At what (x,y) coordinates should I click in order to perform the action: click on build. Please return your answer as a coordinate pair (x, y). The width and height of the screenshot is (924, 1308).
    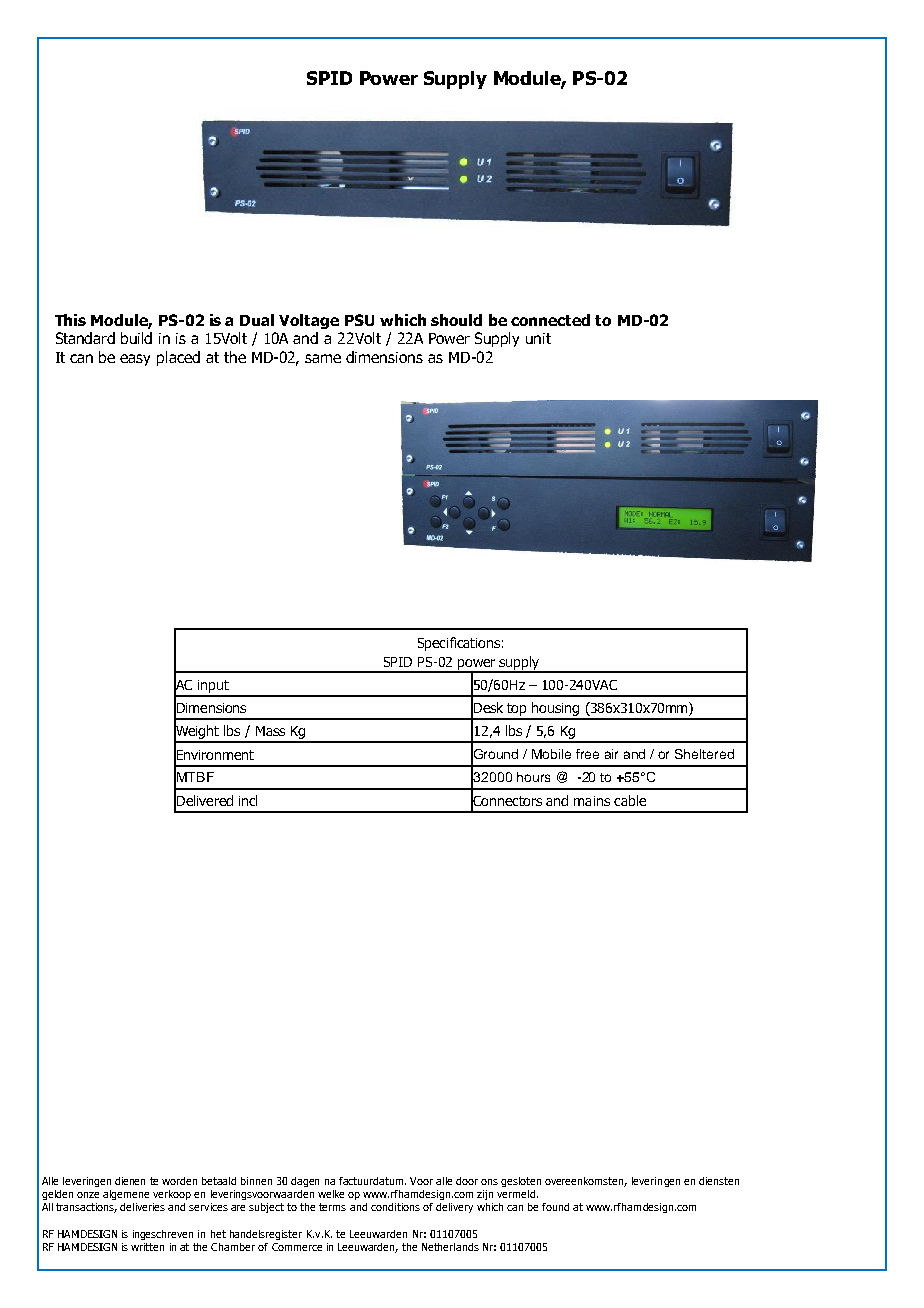
    Looking at the image, I should click on (136, 338).
